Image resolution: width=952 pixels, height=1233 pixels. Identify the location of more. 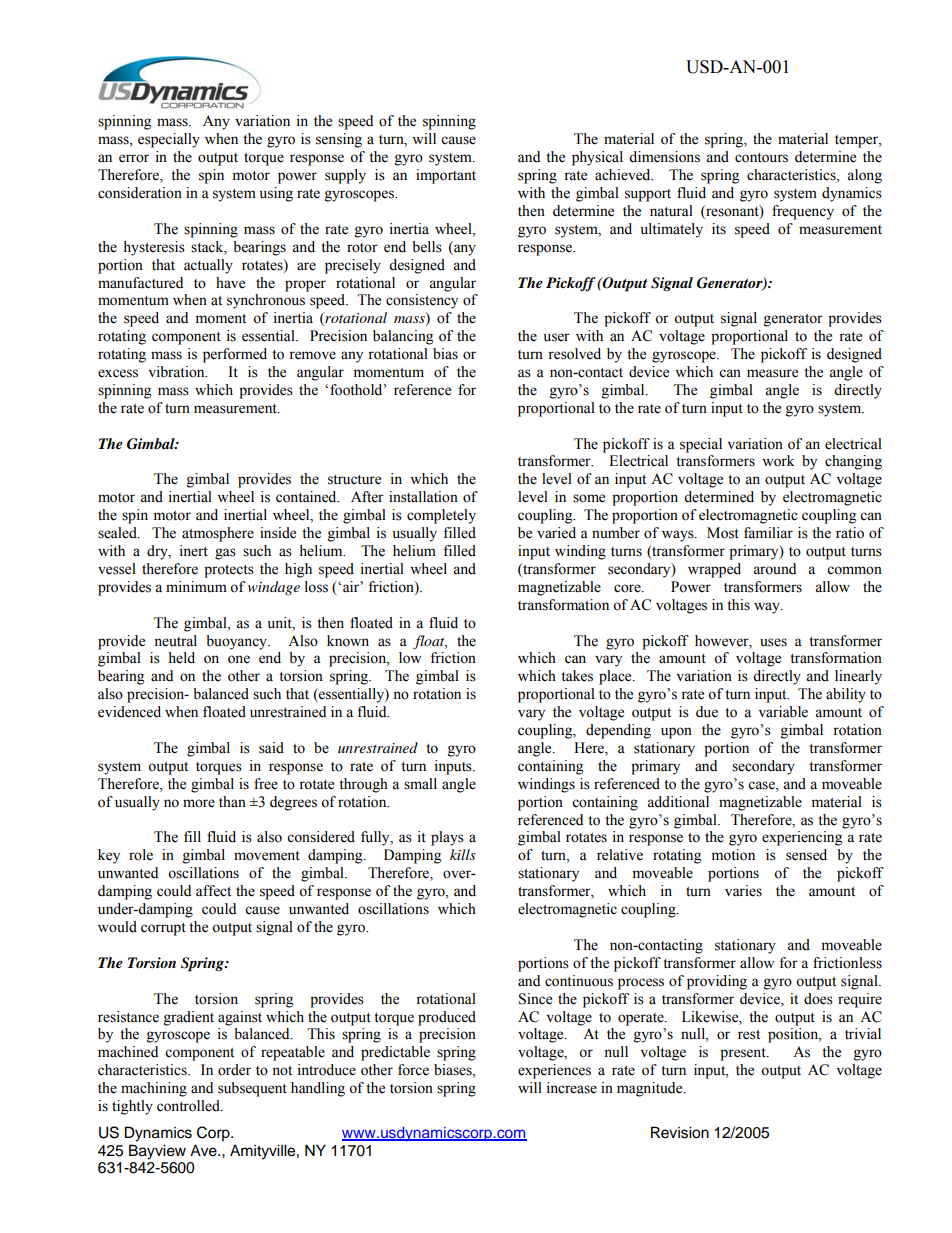
(199, 803).
